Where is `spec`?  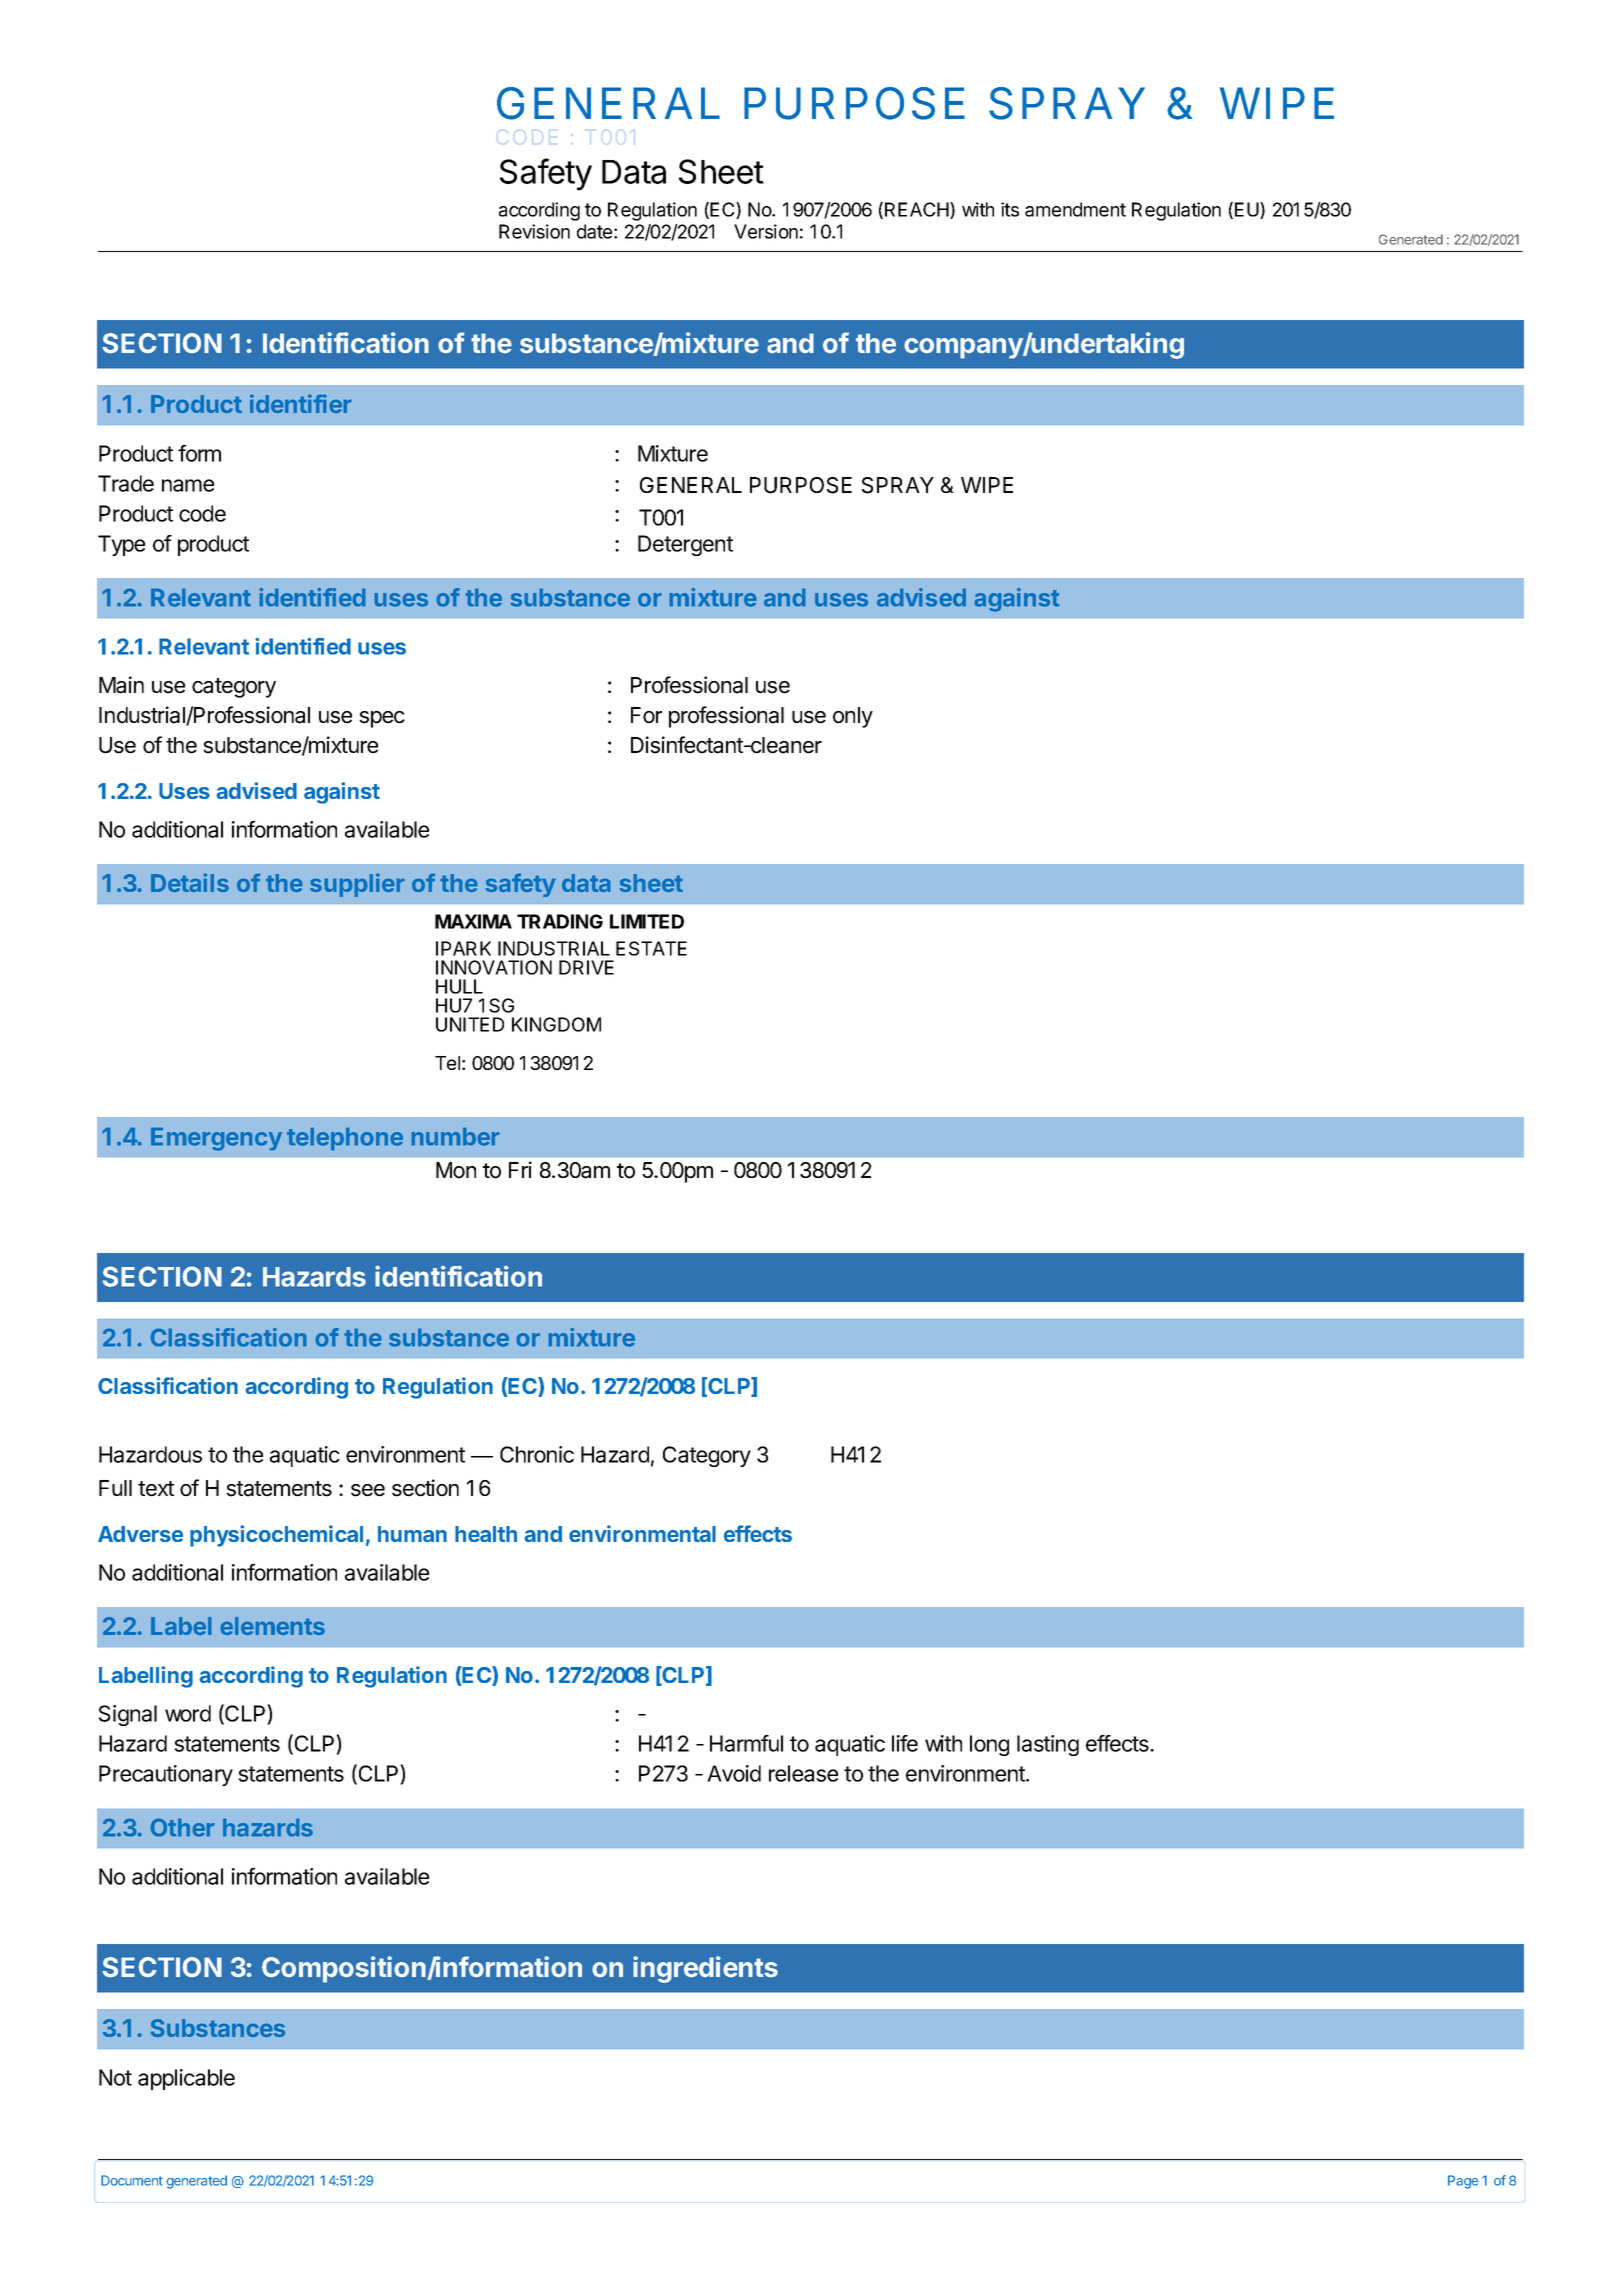 spec is located at coordinates (382, 719).
